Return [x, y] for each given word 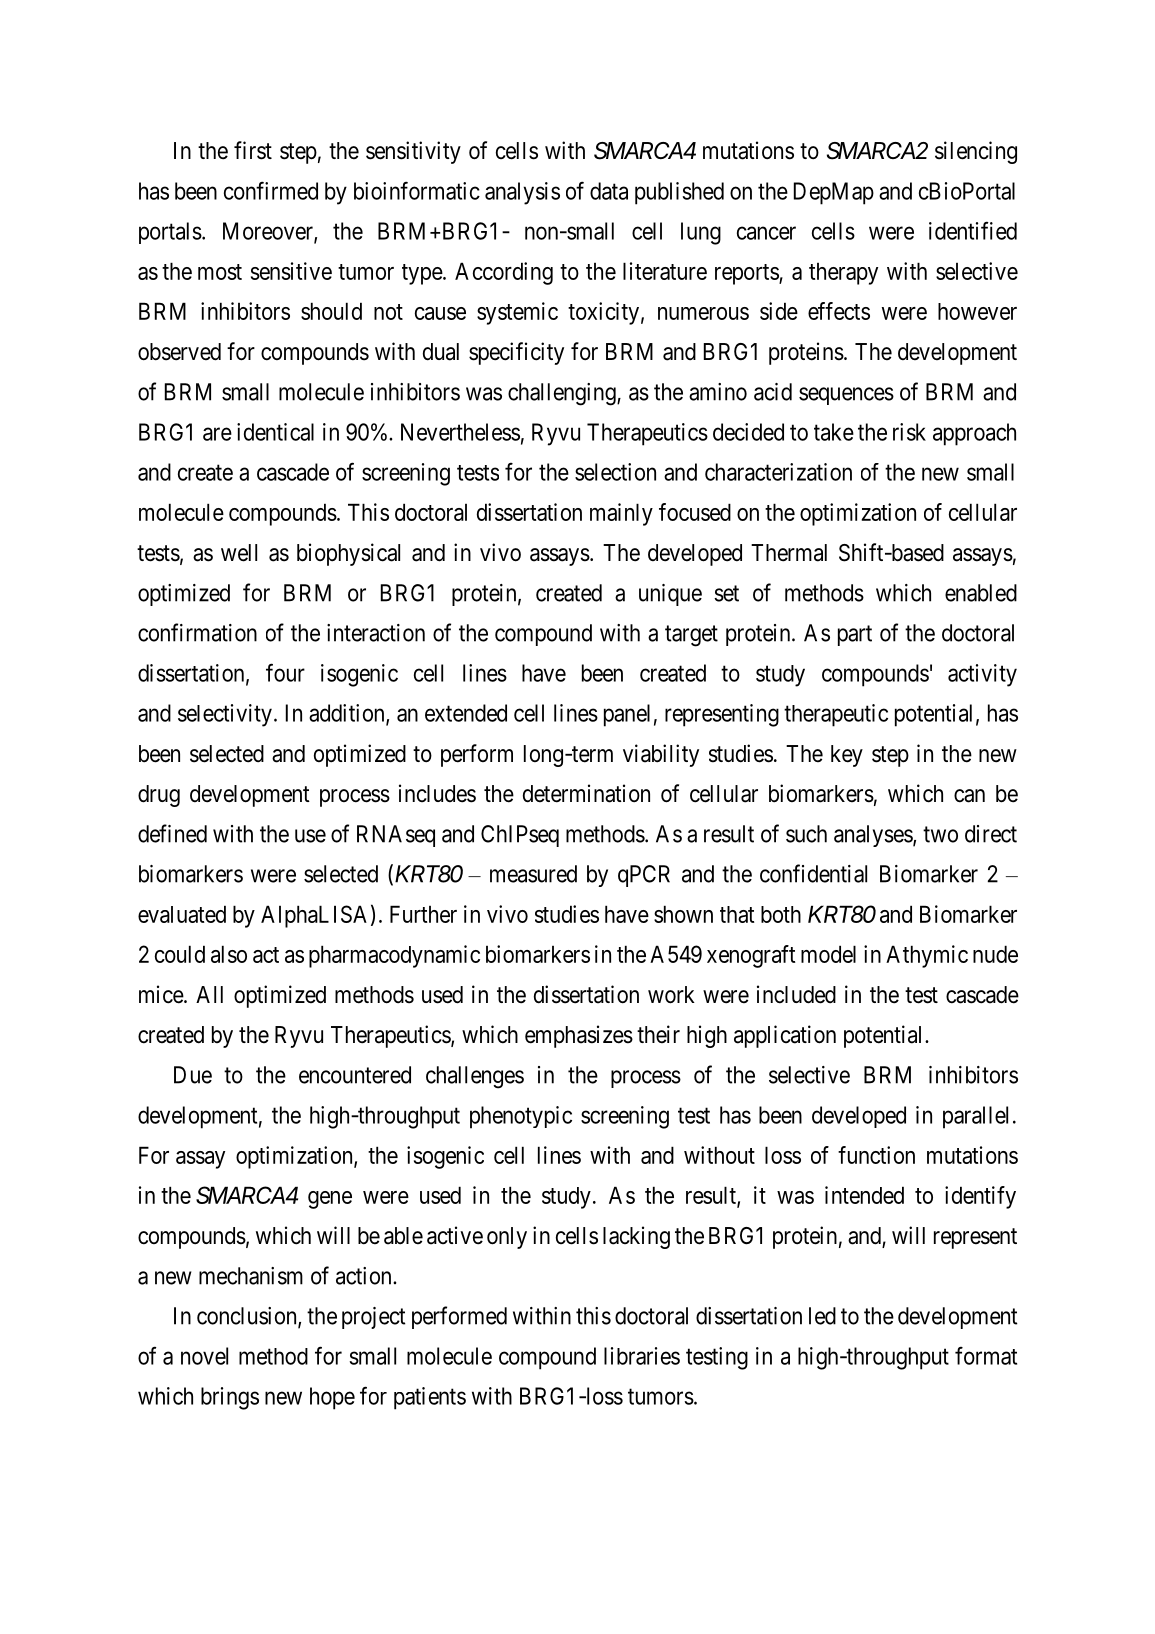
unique [670, 595]
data [609, 191]
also [229, 954]
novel [204, 1356]
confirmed [271, 190]
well [239, 553]
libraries [642, 1356]
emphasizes [579, 1036]
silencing [976, 152]
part [855, 635]
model [828, 954]
